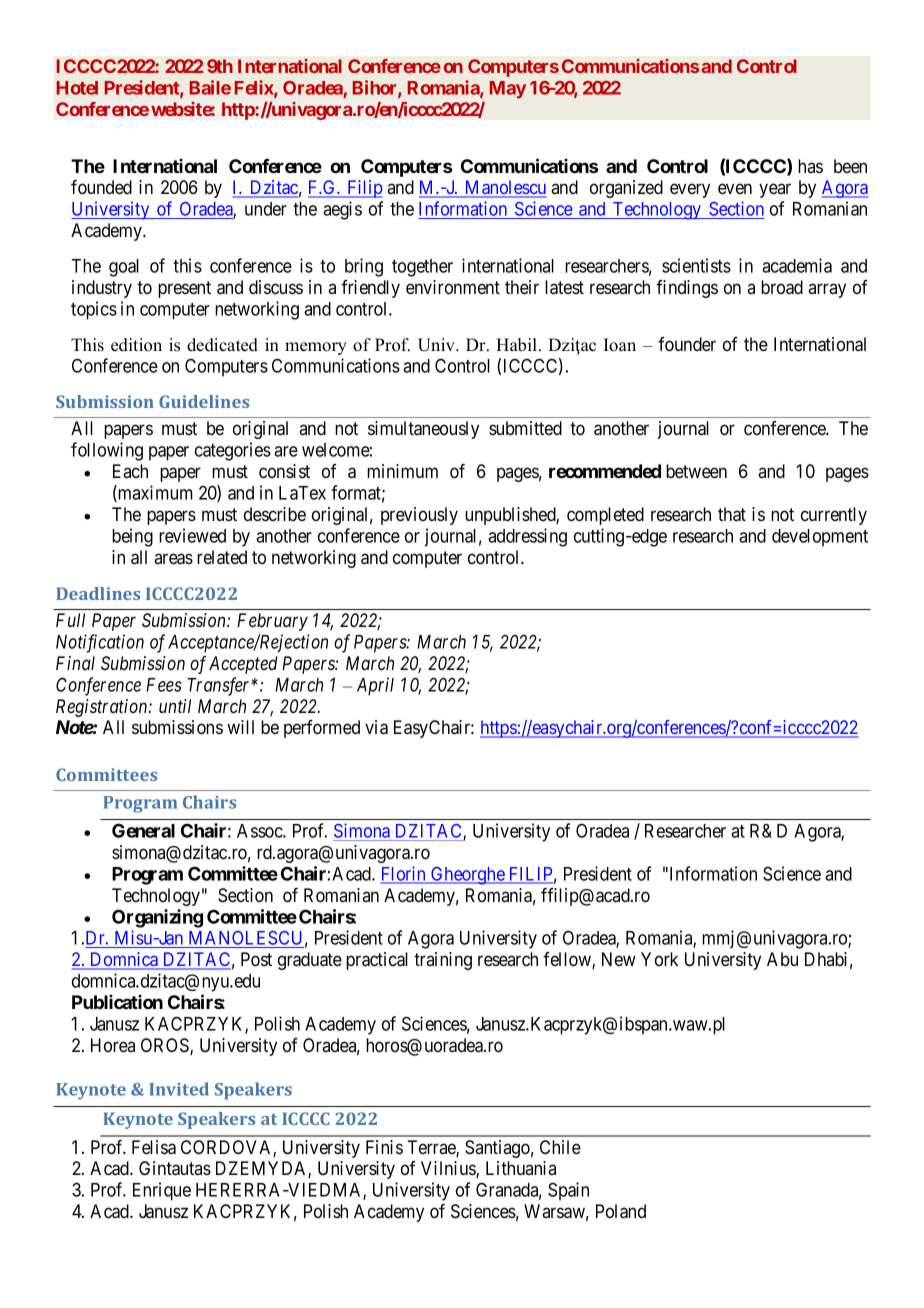 The image size is (924, 1308). What do you see at coordinates (782, 959) in the document?
I see `Abu` at bounding box center [782, 959].
